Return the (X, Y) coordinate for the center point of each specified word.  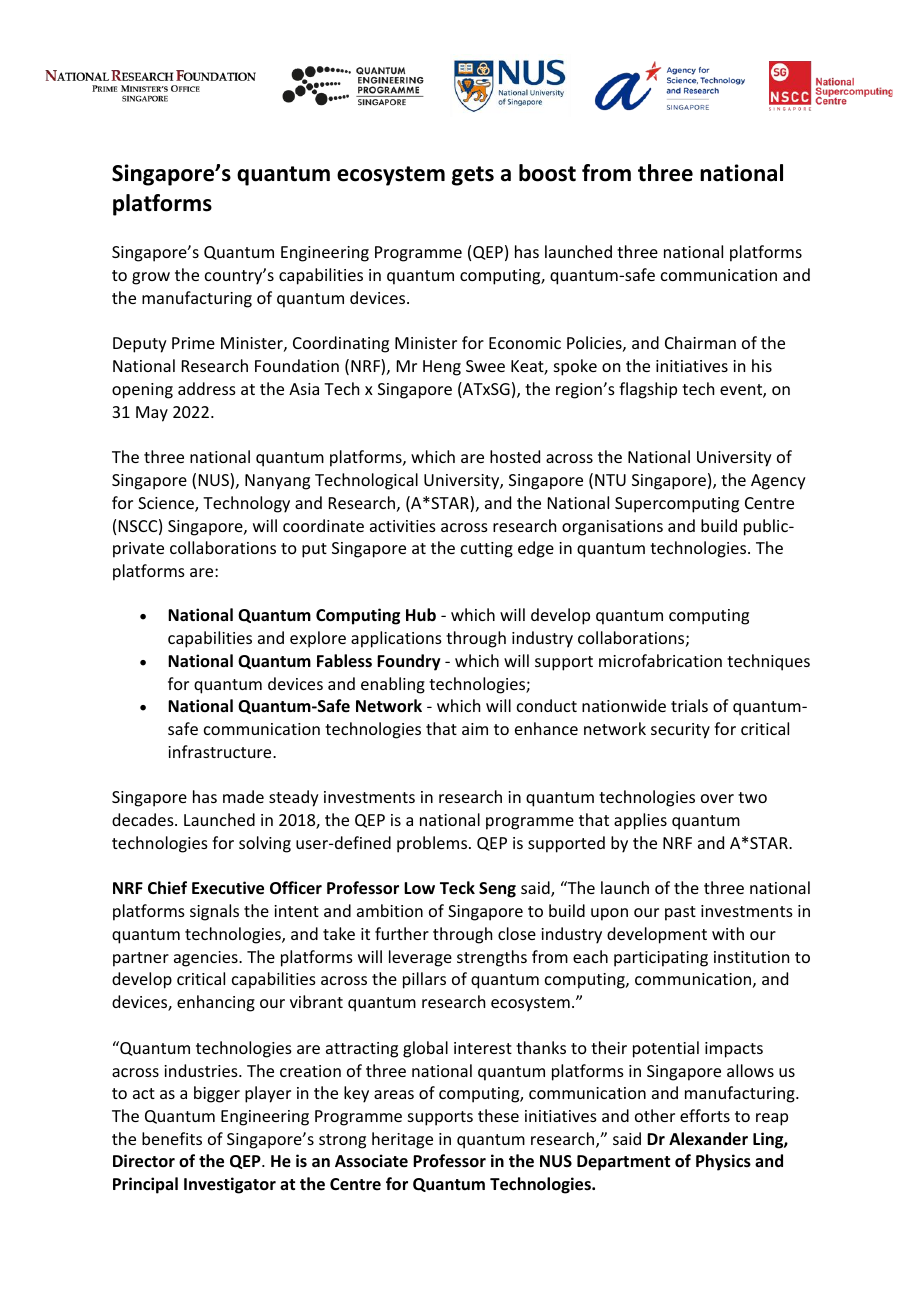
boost (547, 173)
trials (689, 705)
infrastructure (221, 751)
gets (473, 176)
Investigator (230, 1185)
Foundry (409, 662)
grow (151, 278)
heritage (402, 1140)
